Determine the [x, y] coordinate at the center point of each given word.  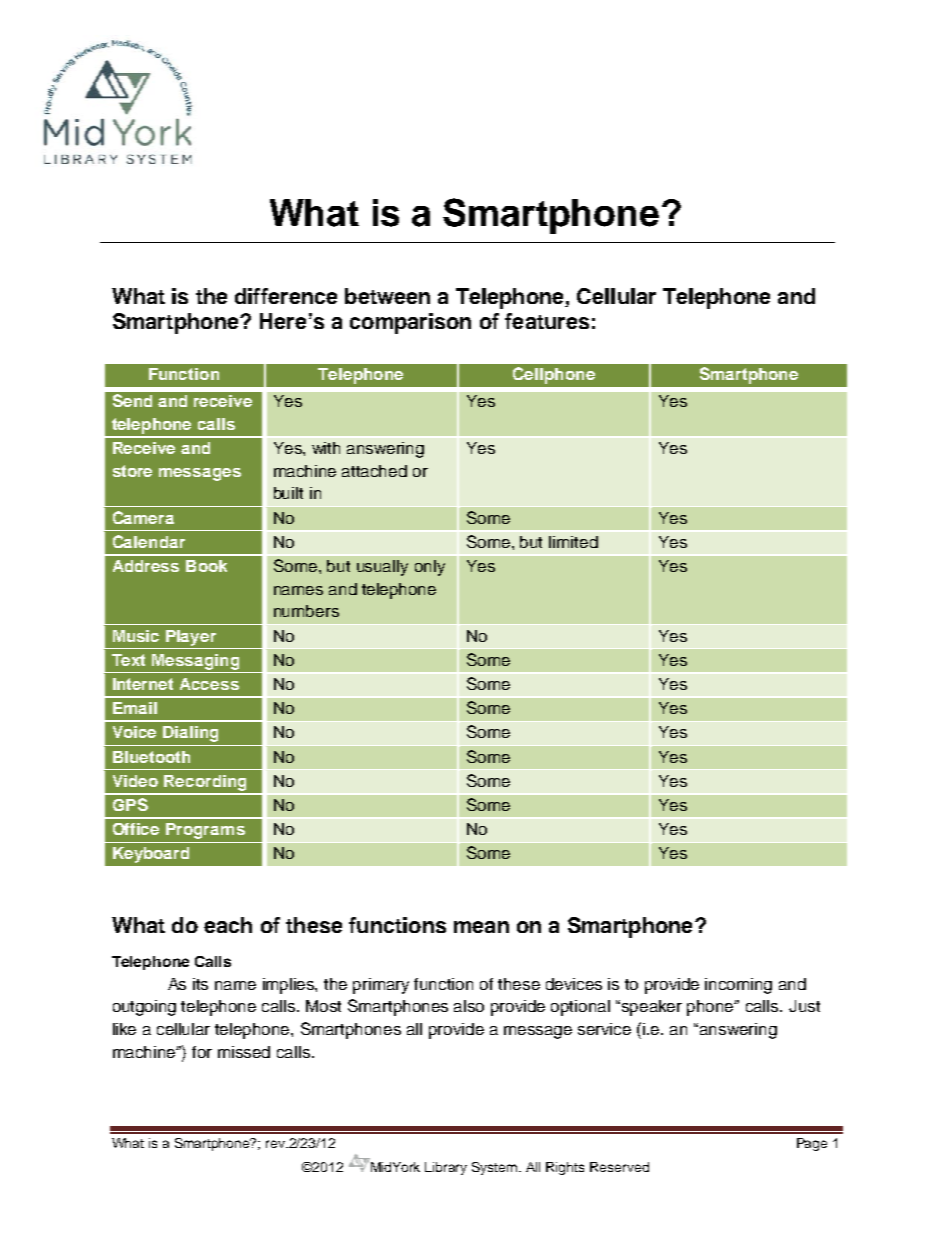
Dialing [190, 734]
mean [481, 927]
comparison [410, 323]
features [547, 321]
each [228, 925]
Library [446, 1168]
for [202, 1052]
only [430, 568]
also [469, 1006]
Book [206, 566]
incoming [738, 986]
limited [573, 542]
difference [286, 296]
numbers [306, 611]
